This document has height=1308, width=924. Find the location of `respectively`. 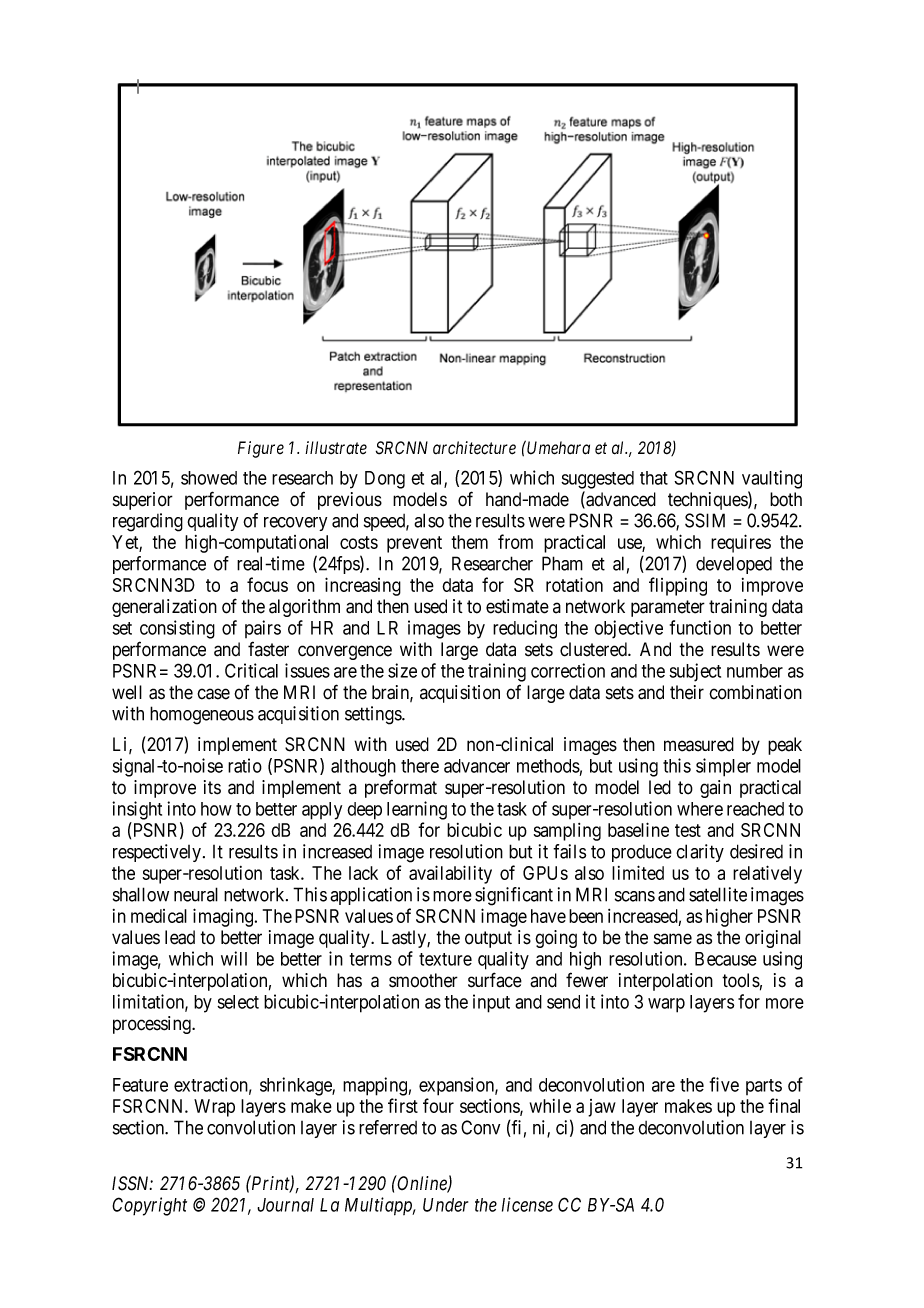

respectively is located at coordinates (158, 853).
